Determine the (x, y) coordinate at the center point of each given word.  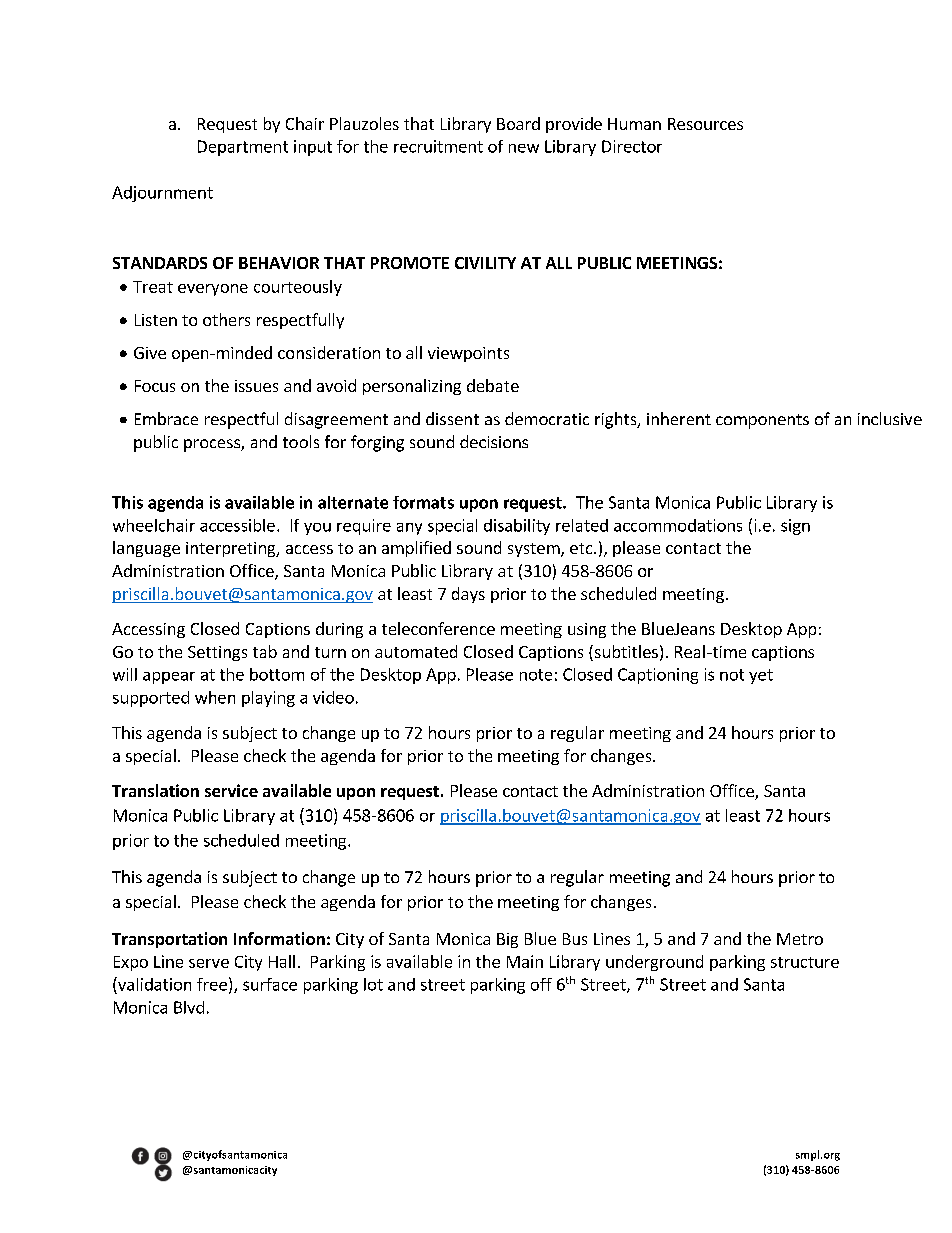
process (213, 445)
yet (761, 676)
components (762, 421)
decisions (494, 441)
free (212, 984)
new (524, 148)
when (215, 697)
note (536, 675)
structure (805, 962)
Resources (705, 124)
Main (525, 961)
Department (243, 148)
